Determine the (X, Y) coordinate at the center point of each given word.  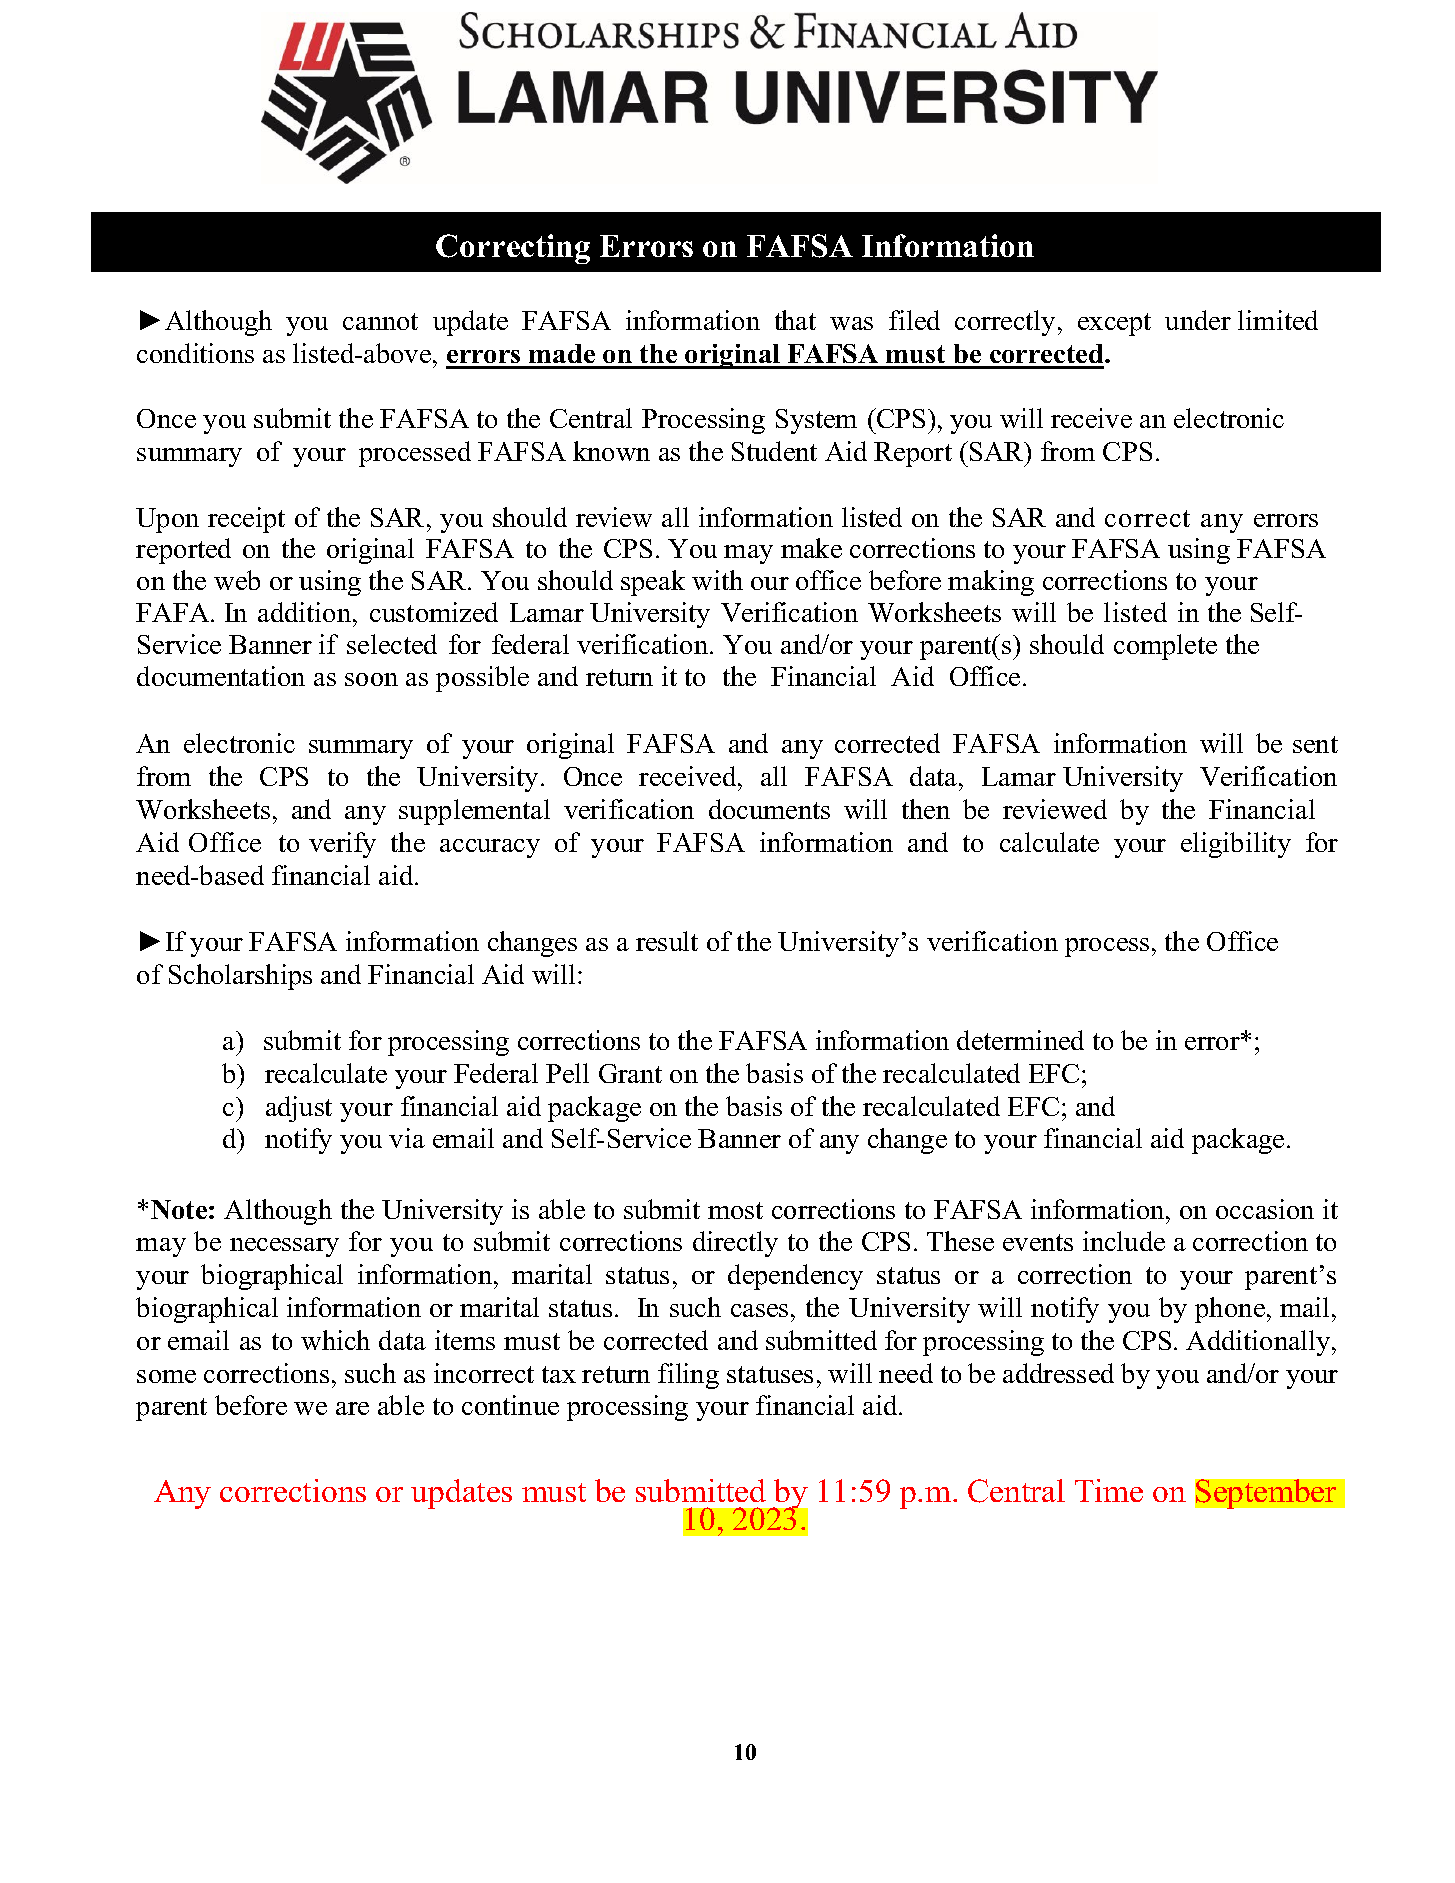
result (667, 941)
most (735, 1210)
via (407, 1138)
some (166, 1376)
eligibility (1236, 845)
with (717, 580)
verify (342, 845)
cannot (380, 321)
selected (392, 644)
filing (688, 1376)
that (795, 320)
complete (1165, 647)
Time (1109, 1490)
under (1198, 320)
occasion (1265, 1209)
